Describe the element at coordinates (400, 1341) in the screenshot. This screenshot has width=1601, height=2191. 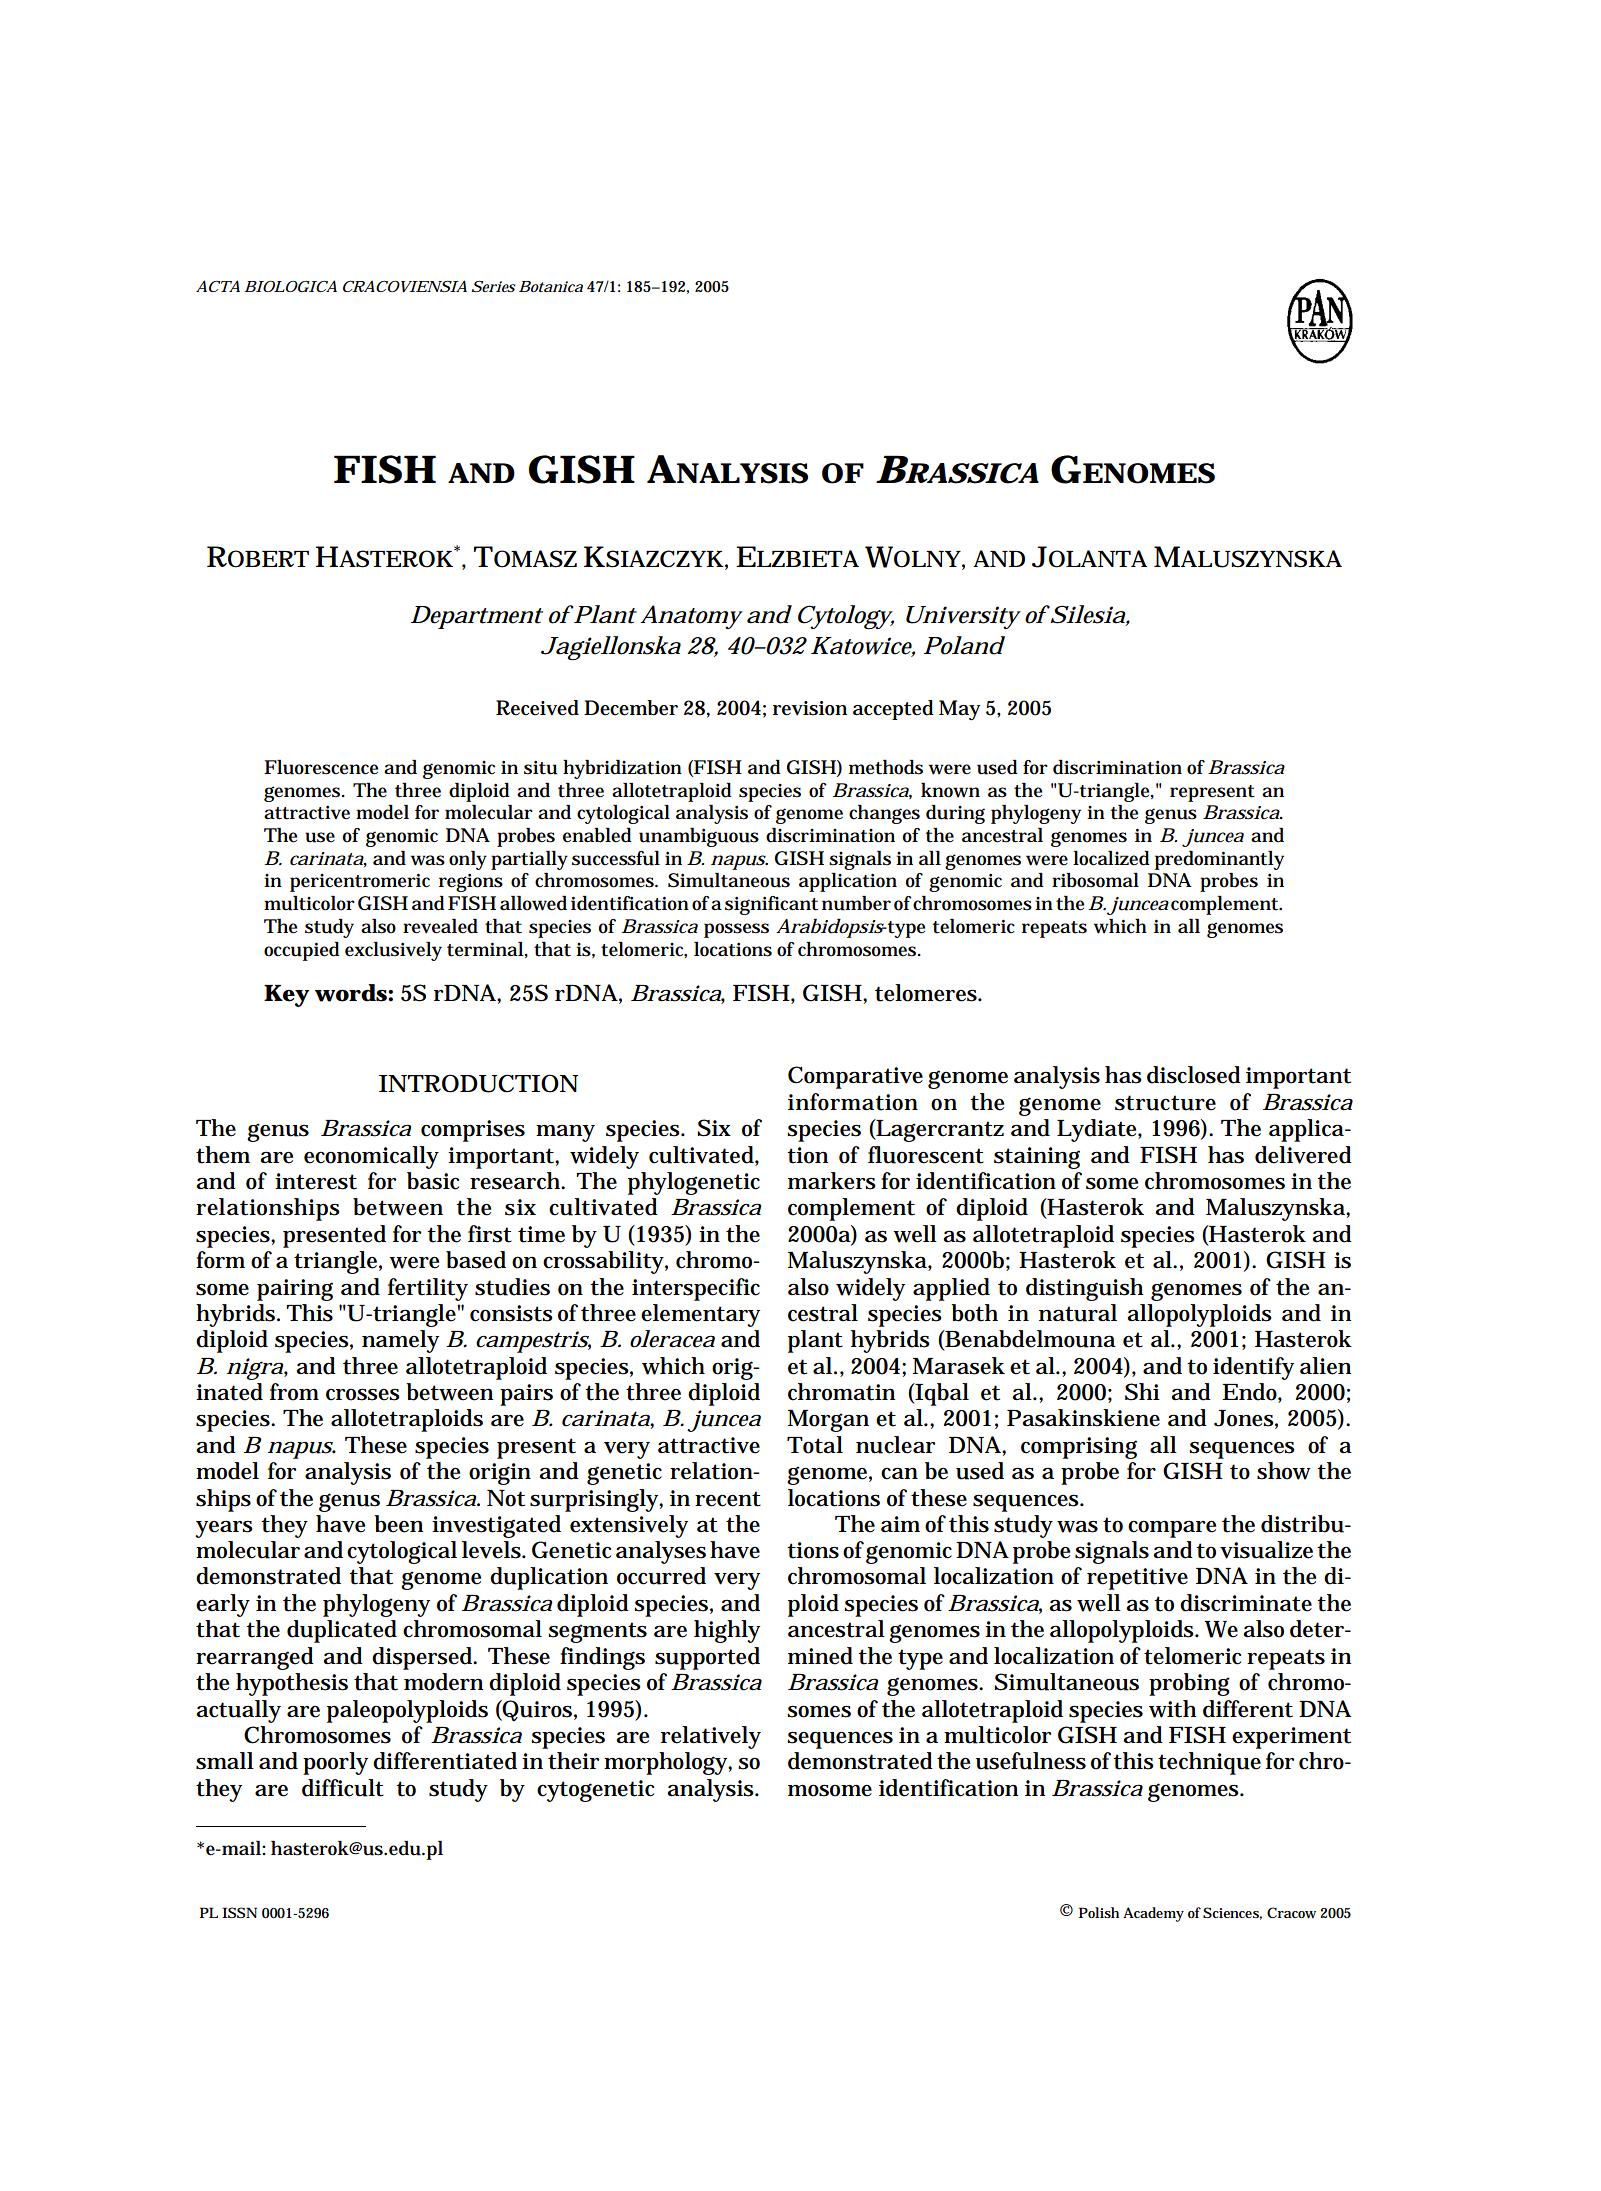
I see `namely` at that location.
